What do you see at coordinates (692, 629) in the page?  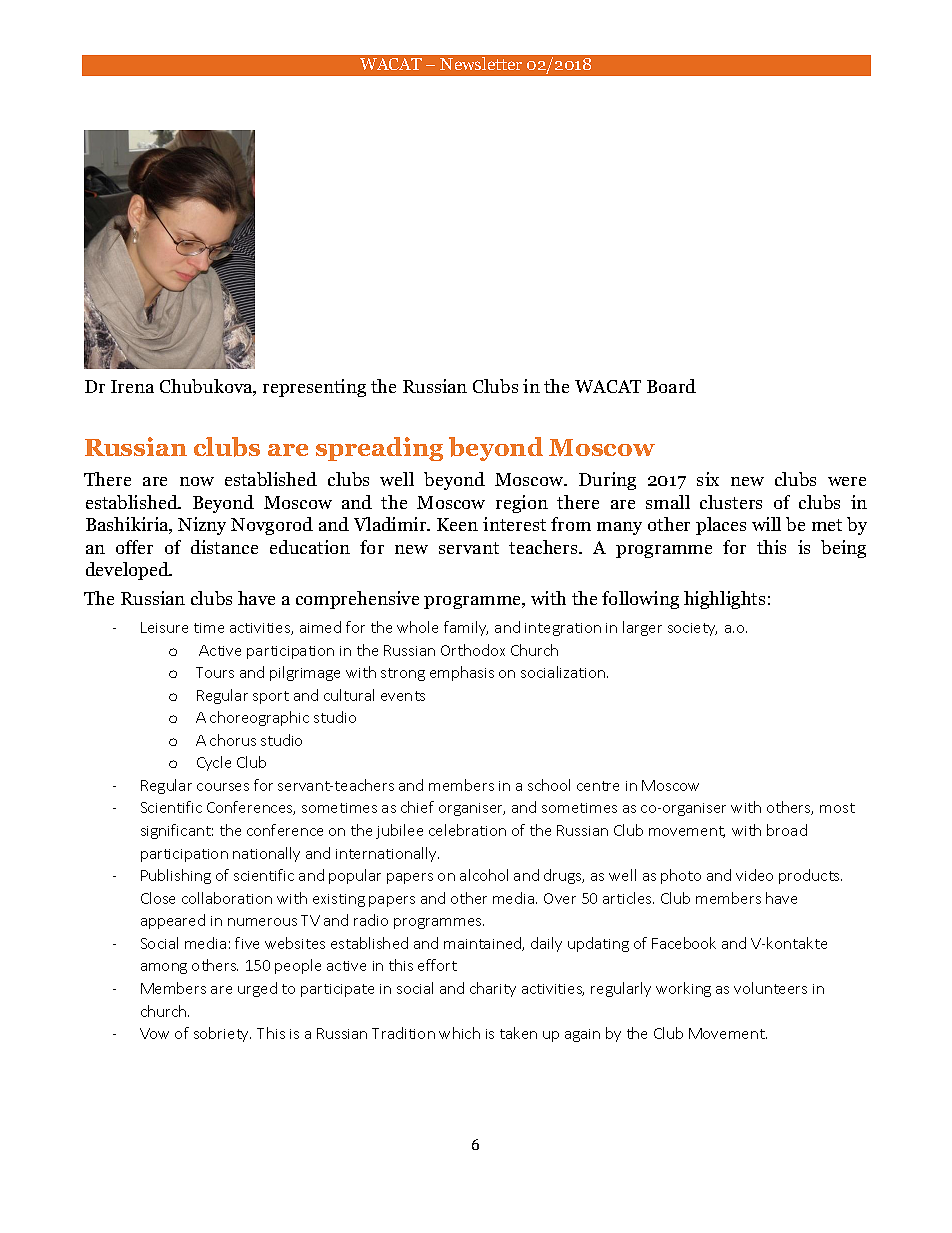 I see `society` at bounding box center [692, 629].
